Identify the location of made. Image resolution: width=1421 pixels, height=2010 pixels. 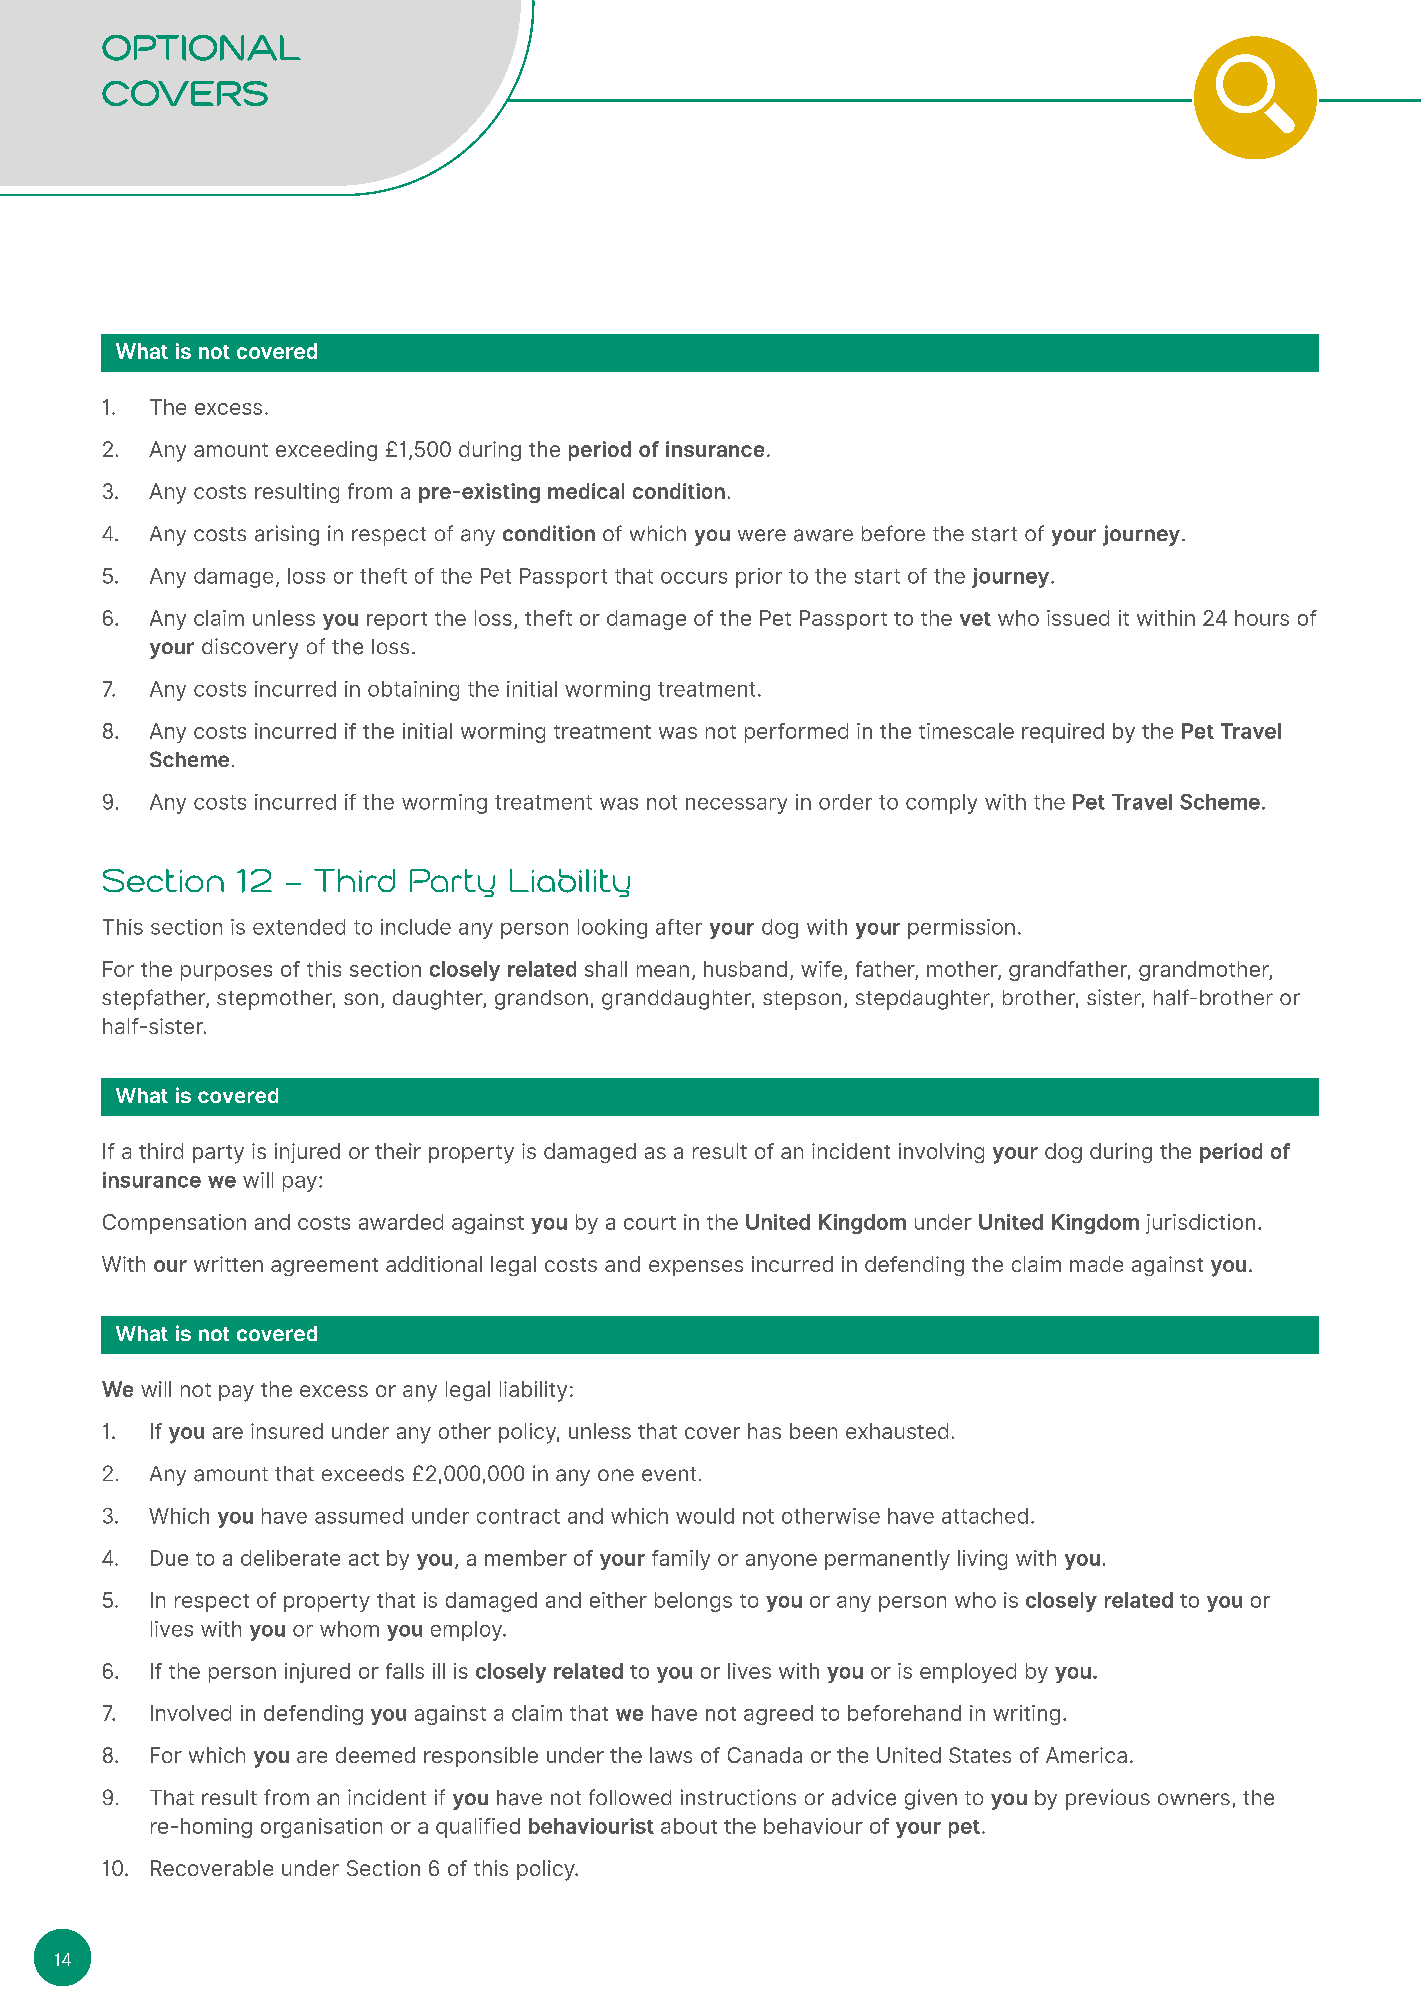
(1096, 1264).
